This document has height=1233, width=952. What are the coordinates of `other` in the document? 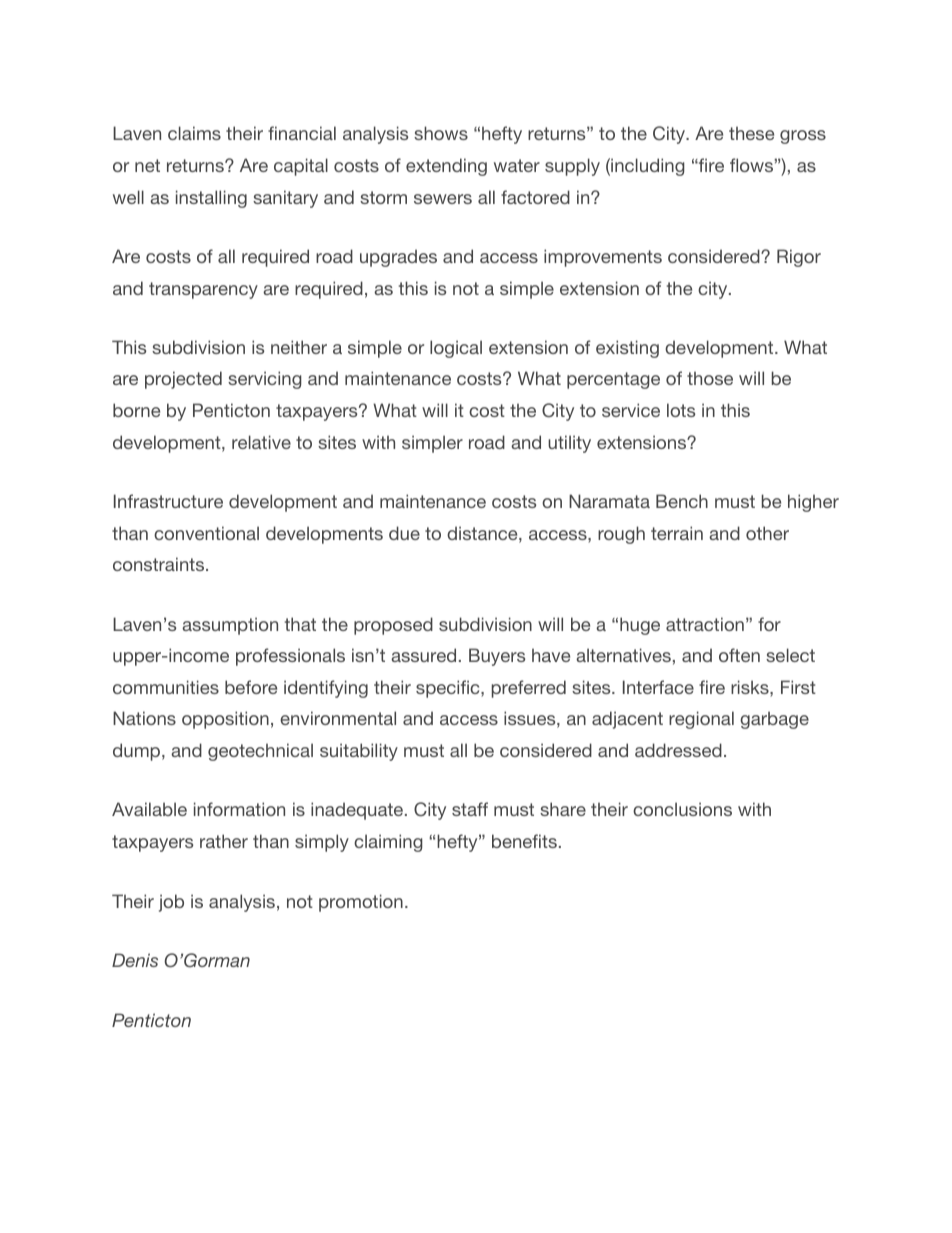 It's located at (767, 533).
